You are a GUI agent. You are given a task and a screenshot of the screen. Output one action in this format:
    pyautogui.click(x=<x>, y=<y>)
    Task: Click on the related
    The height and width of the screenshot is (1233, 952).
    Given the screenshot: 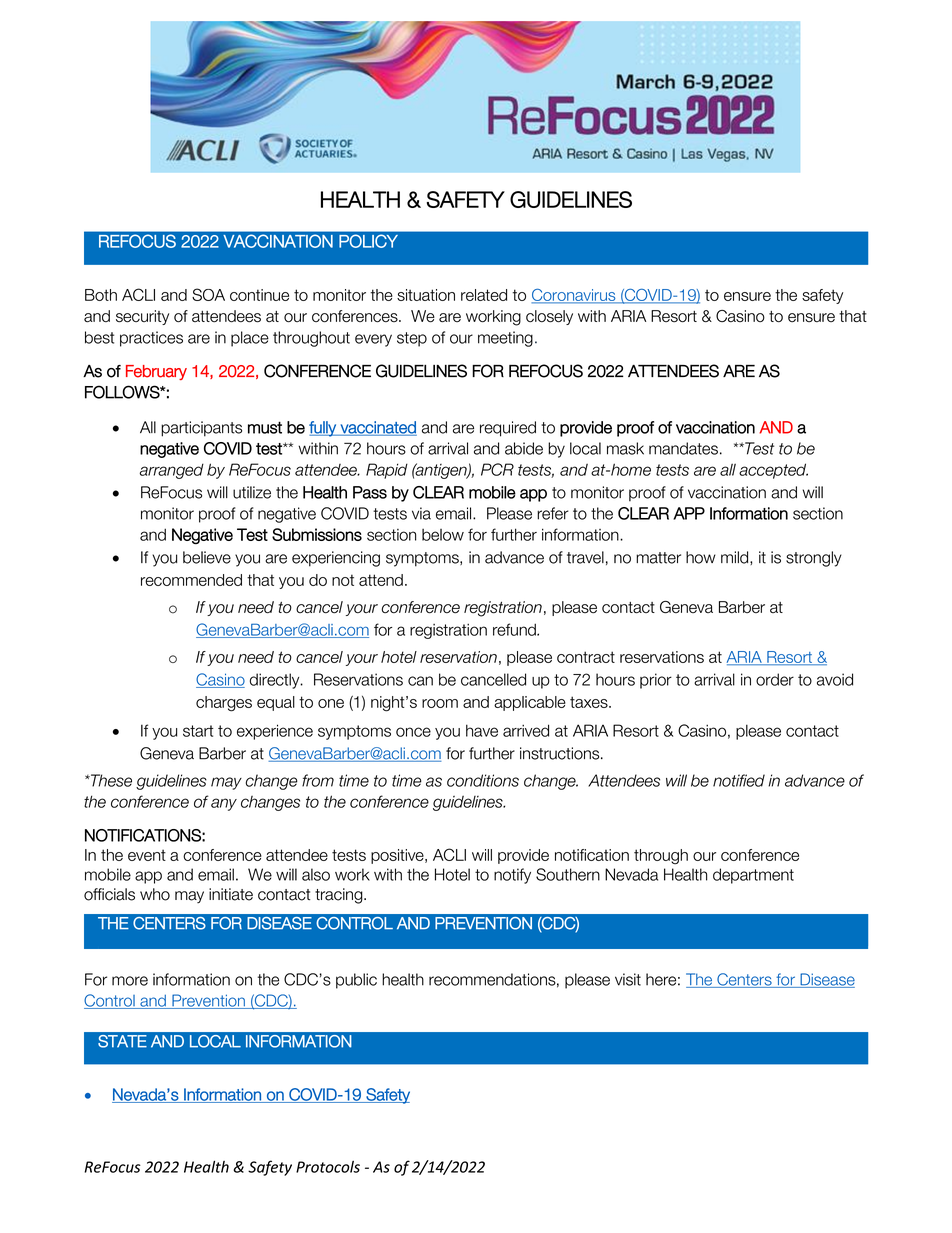 What is the action you would take?
    pyautogui.click(x=484, y=295)
